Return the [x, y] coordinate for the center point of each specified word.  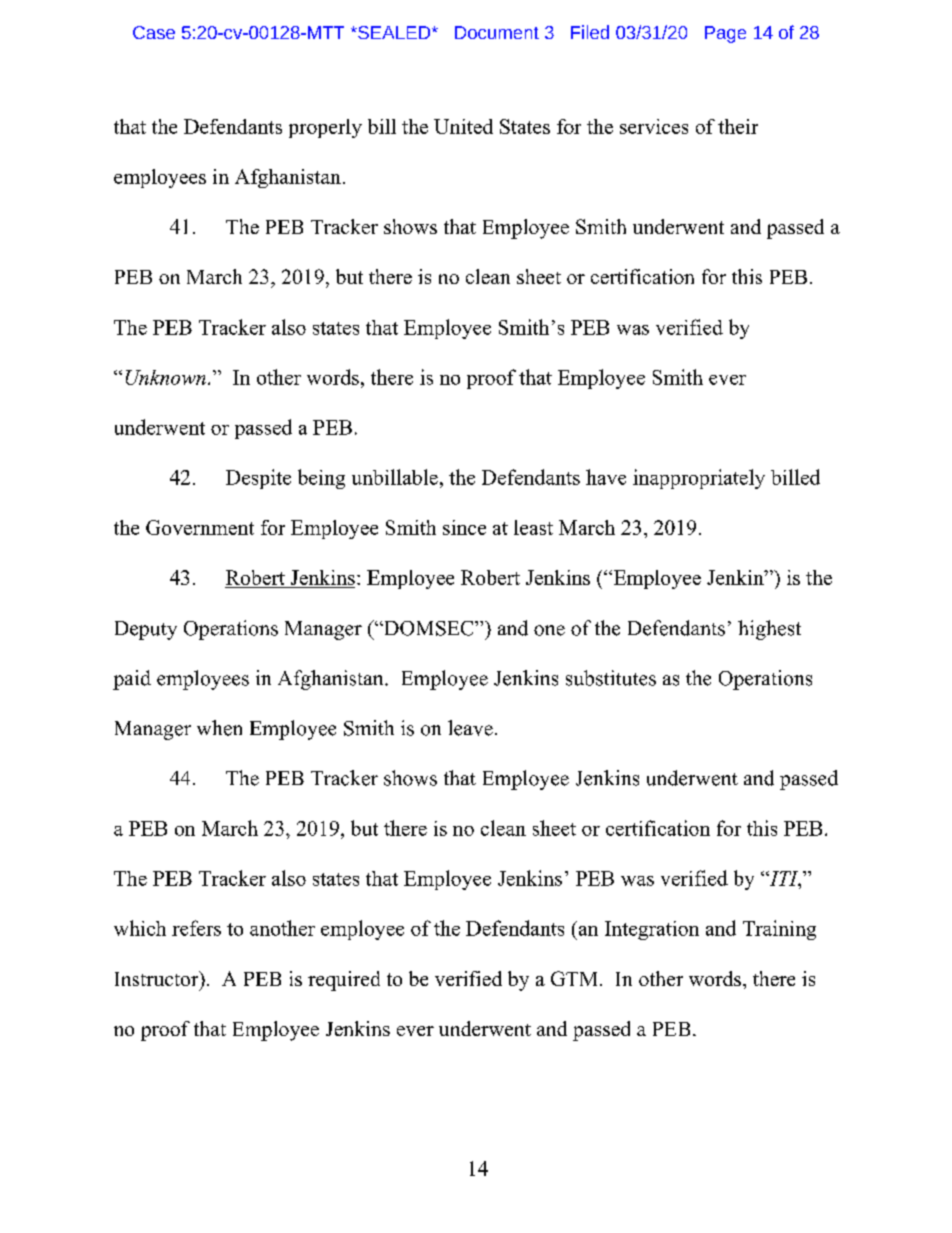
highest [769, 630]
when [219, 728]
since [464, 527]
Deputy [146, 630]
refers [196, 928]
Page [725, 34]
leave [470, 728]
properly [325, 128]
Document [497, 32]
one [549, 630]
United [463, 126]
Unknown [166, 377]
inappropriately [699, 479]
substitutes [611, 678]
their [738, 126]
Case [154, 32]
